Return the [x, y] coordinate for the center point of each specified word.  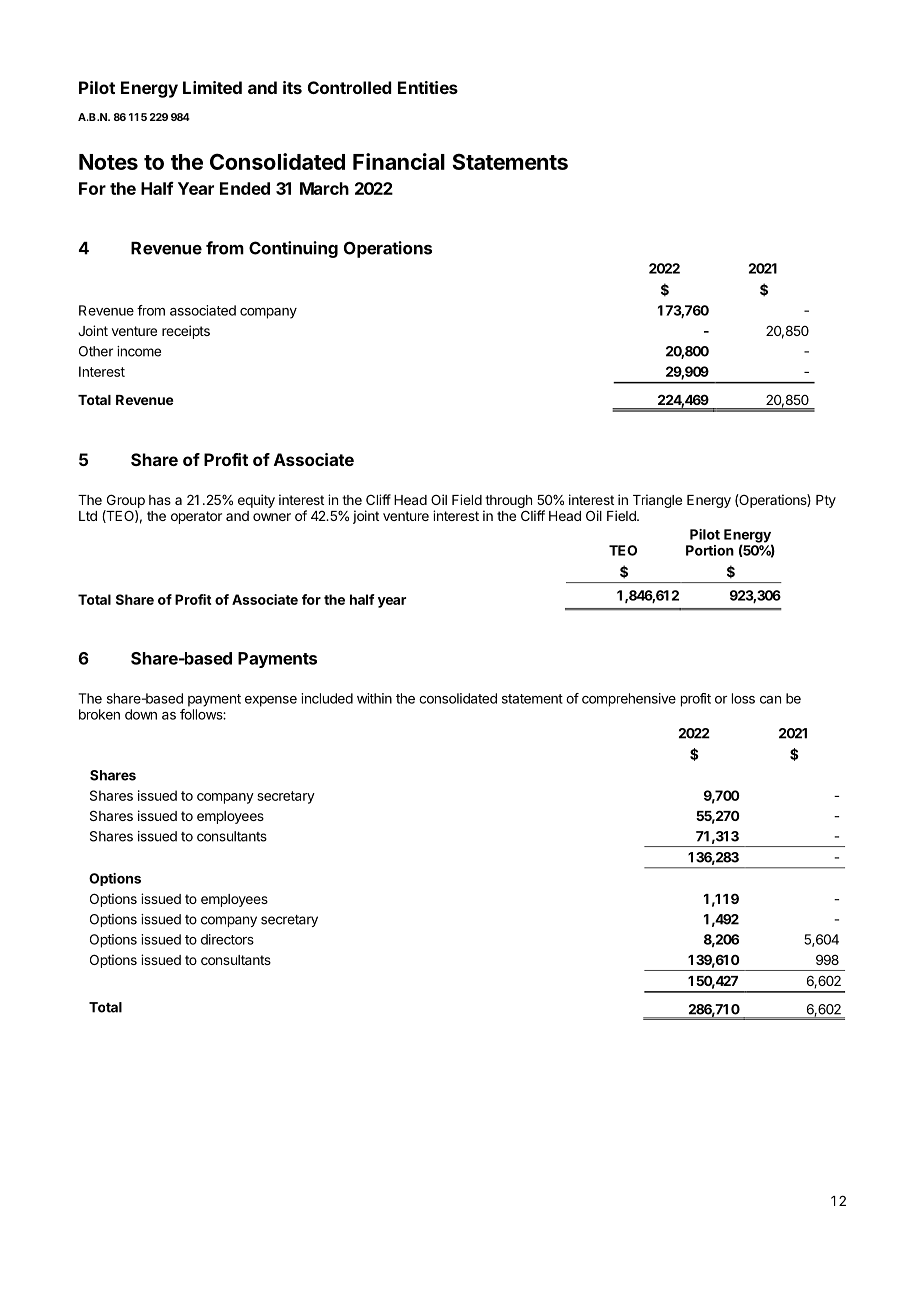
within [374, 698]
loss [743, 698]
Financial [399, 161]
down [141, 714]
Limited [212, 87]
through [508, 501]
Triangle [657, 501]
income [139, 351]
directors [227, 939]
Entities [428, 87]
